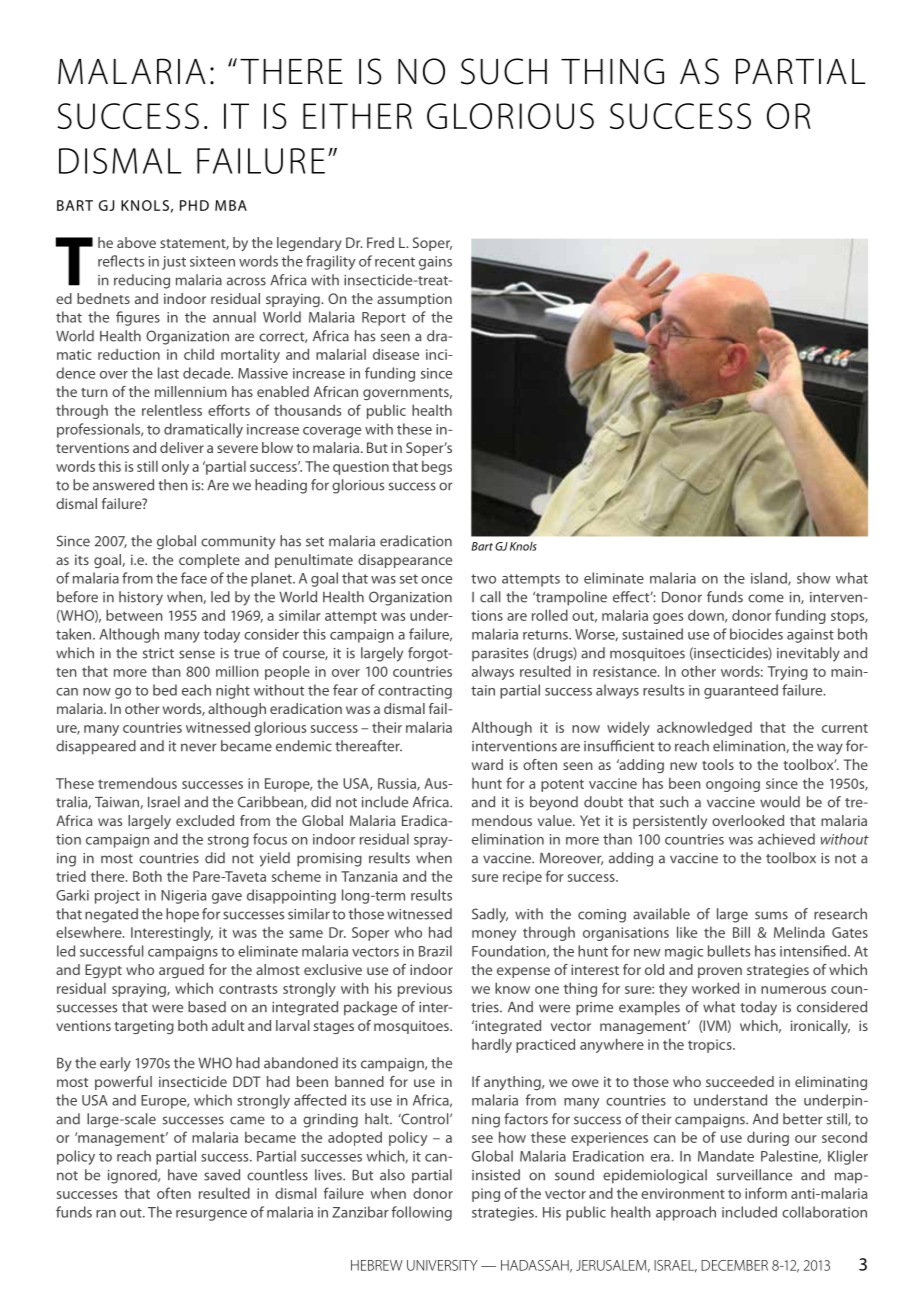 The height and width of the screenshot is (1308, 924). Describe the element at coordinates (421, 1213) in the screenshot. I see `following` at that location.
